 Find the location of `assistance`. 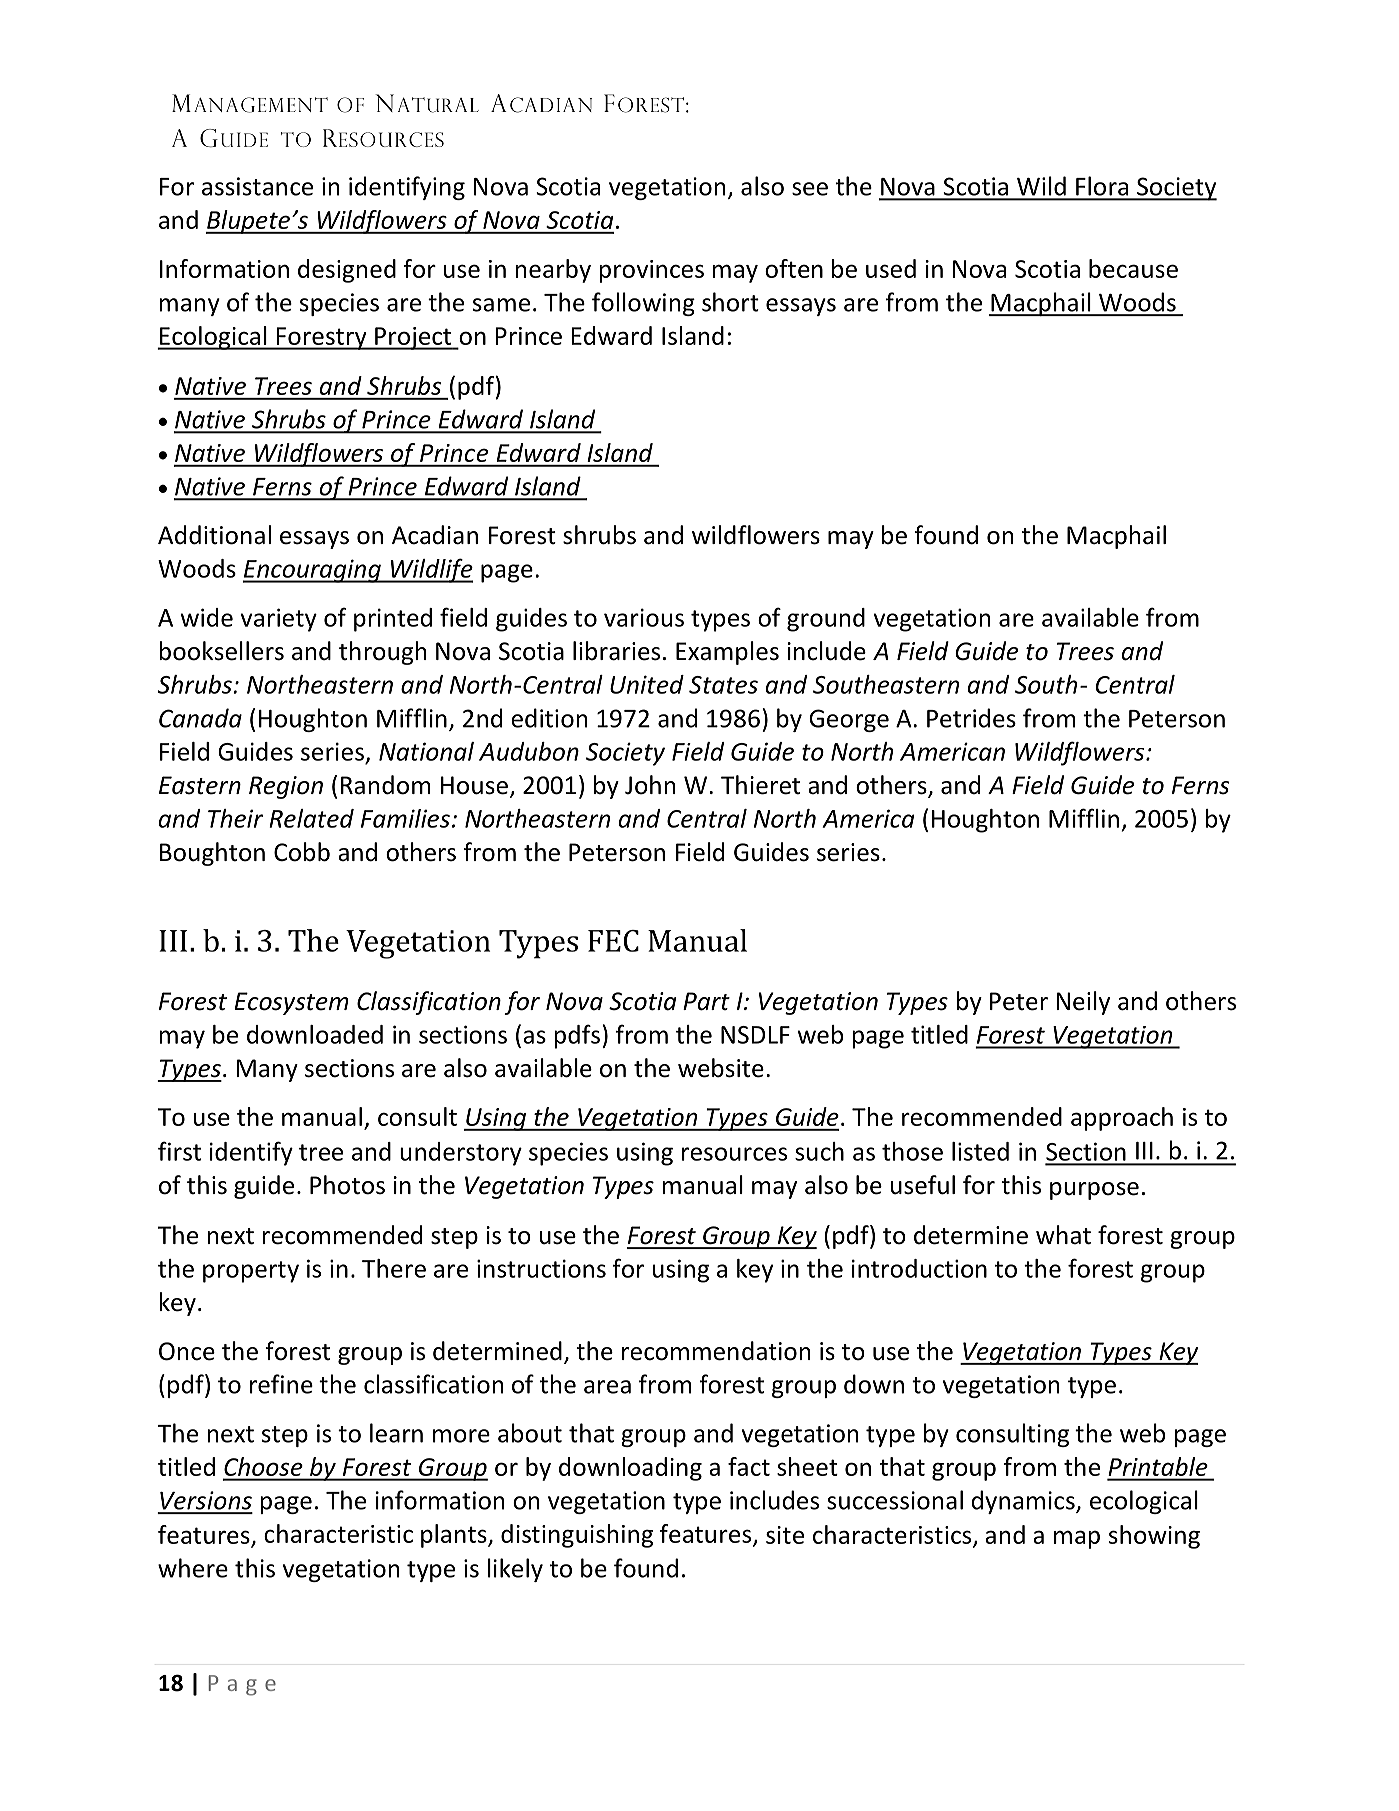

assistance is located at coordinates (257, 186).
